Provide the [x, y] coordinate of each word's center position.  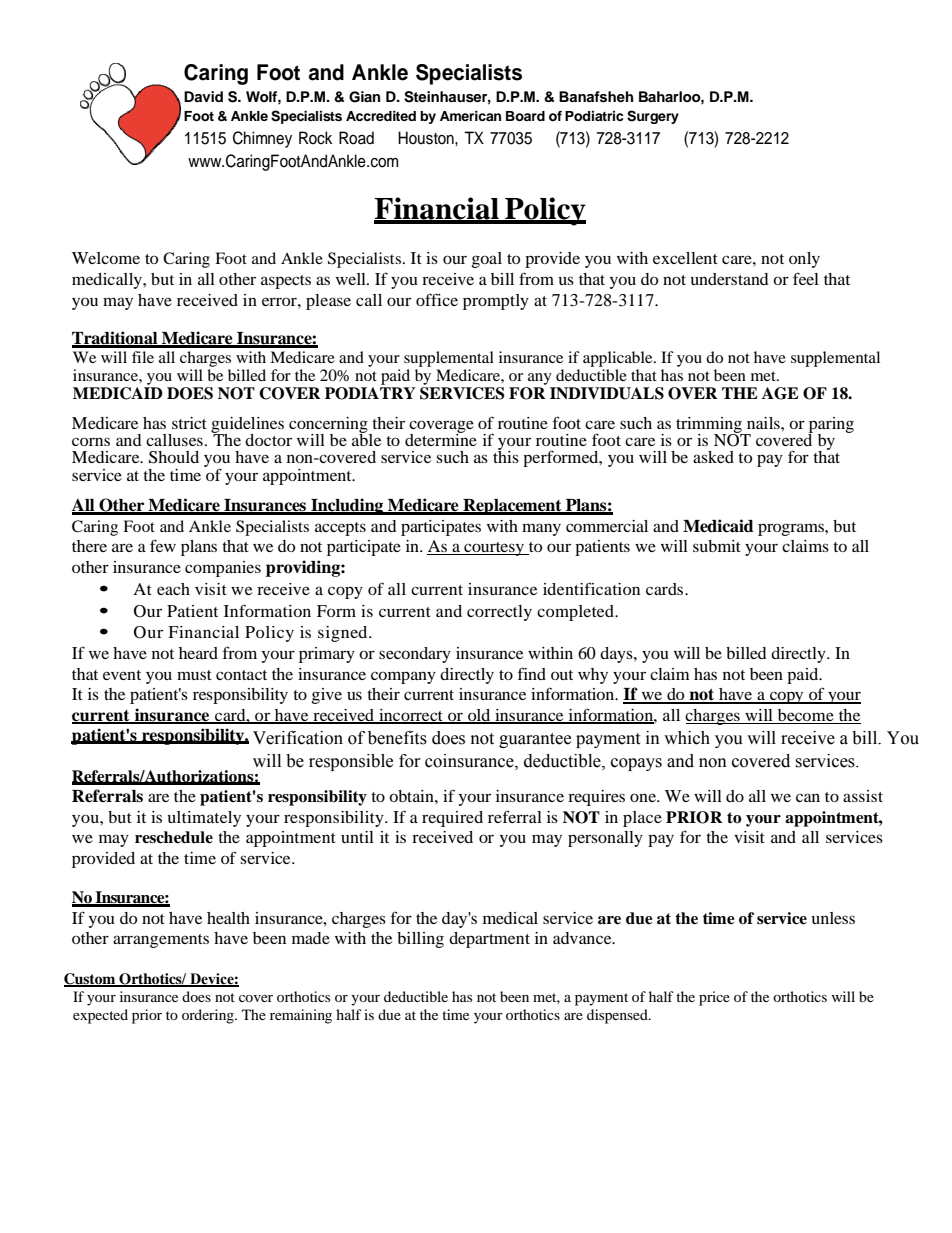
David [203, 96]
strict [189, 423]
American [470, 116]
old [479, 716]
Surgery [653, 117]
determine [441, 439]
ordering [209, 1016]
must [194, 675]
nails [764, 423]
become [806, 715]
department [489, 940]
